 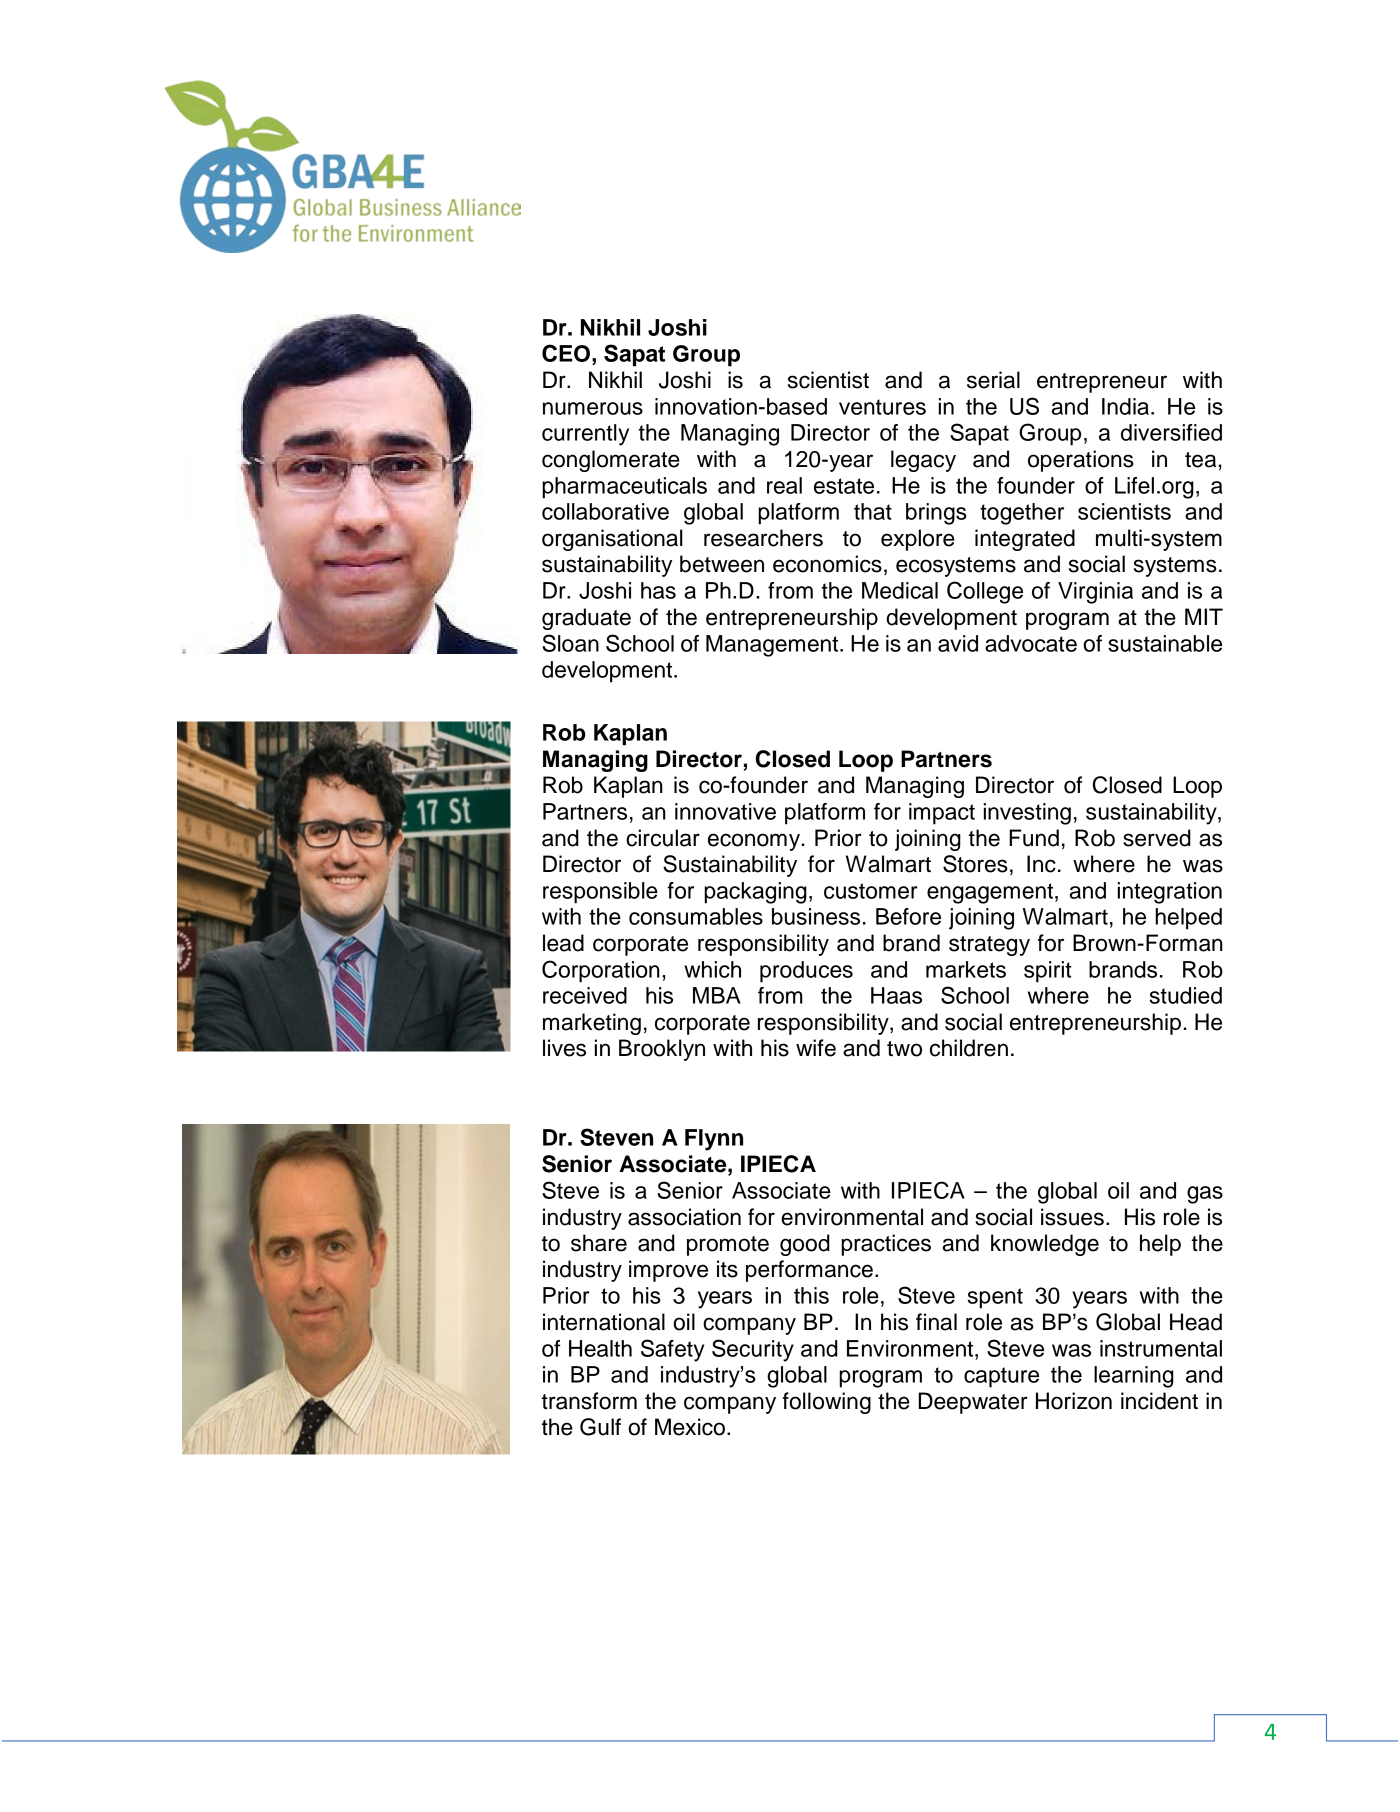 What do you see at coordinates (1127, 406) in the screenshot?
I see `India` at bounding box center [1127, 406].
